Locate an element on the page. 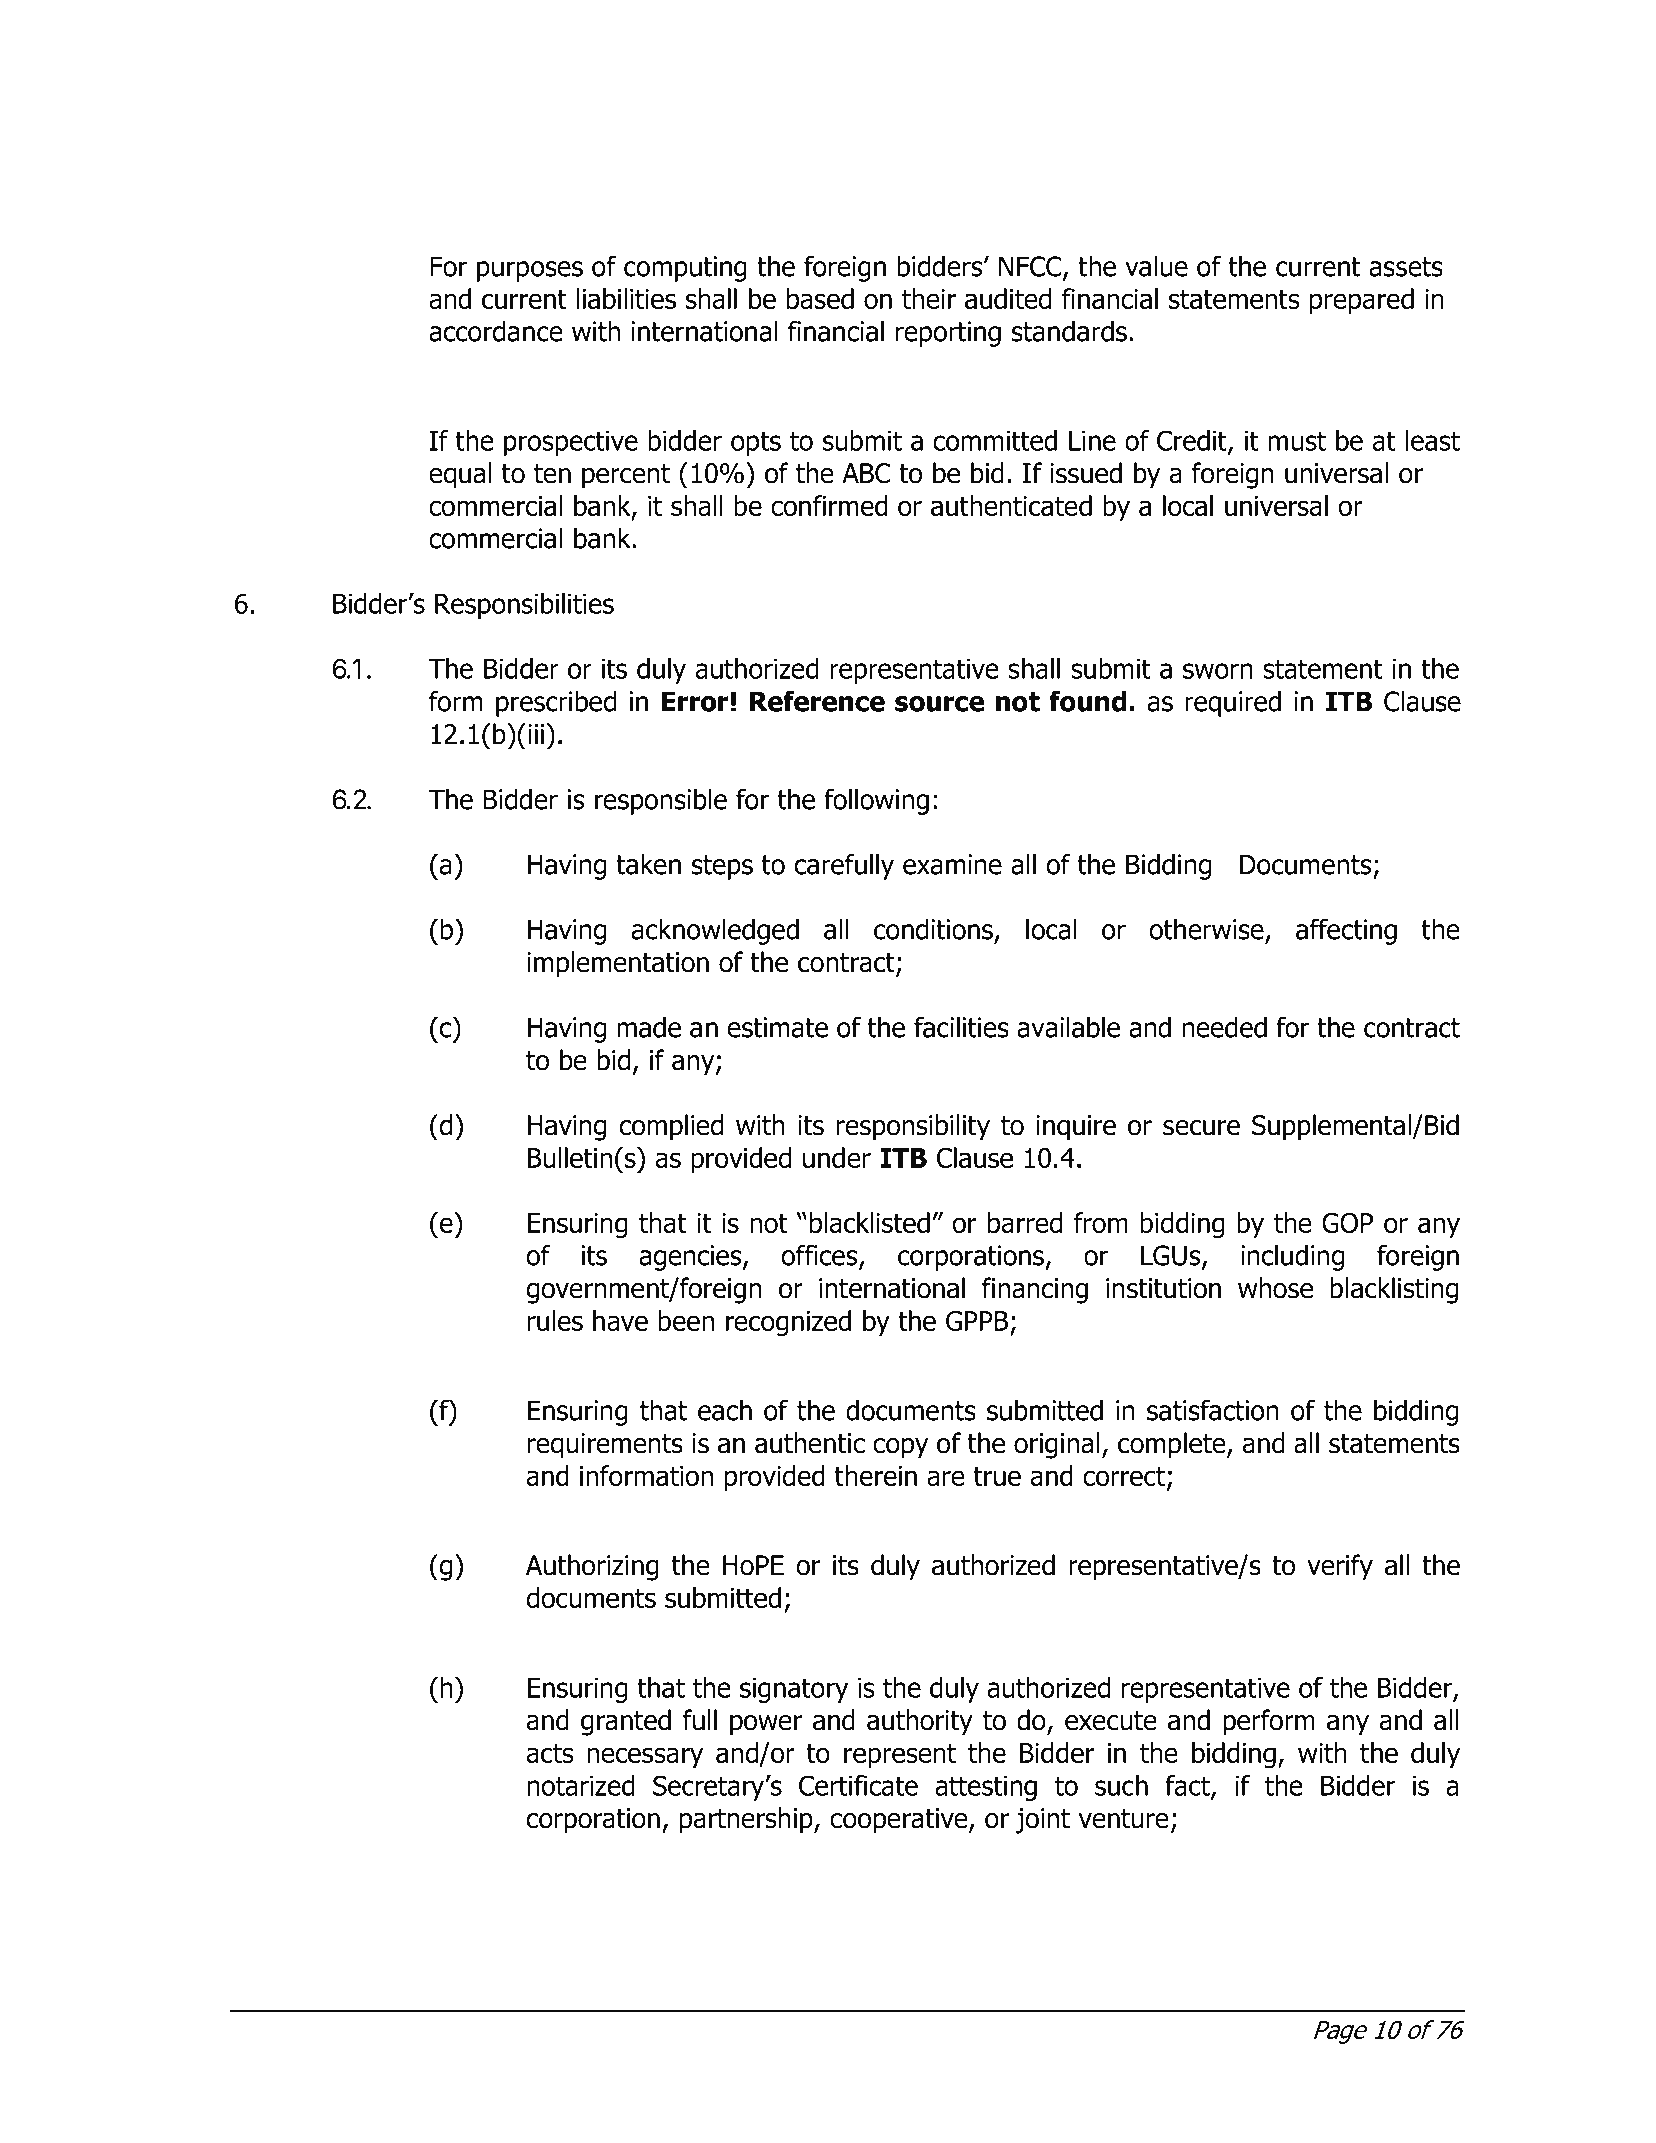 The image size is (1656, 2143). attesting is located at coordinates (986, 1788).
